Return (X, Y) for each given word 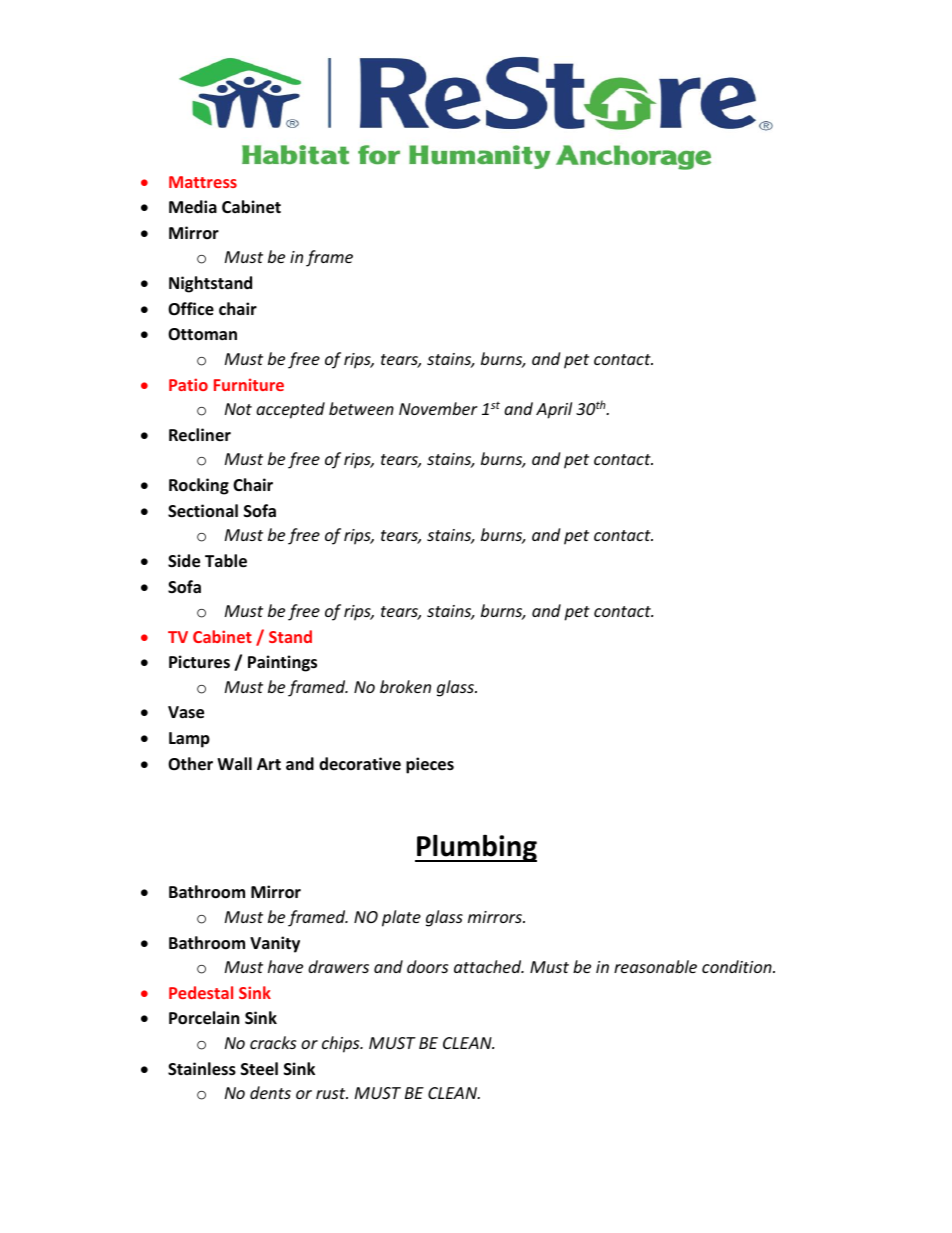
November (438, 408)
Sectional (203, 511)
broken (405, 686)
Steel (259, 1069)
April (554, 410)
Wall (234, 763)
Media (193, 207)
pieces (430, 765)
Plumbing (476, 848)
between (361, 408)
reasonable (655, 966)
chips (342, 1044)
